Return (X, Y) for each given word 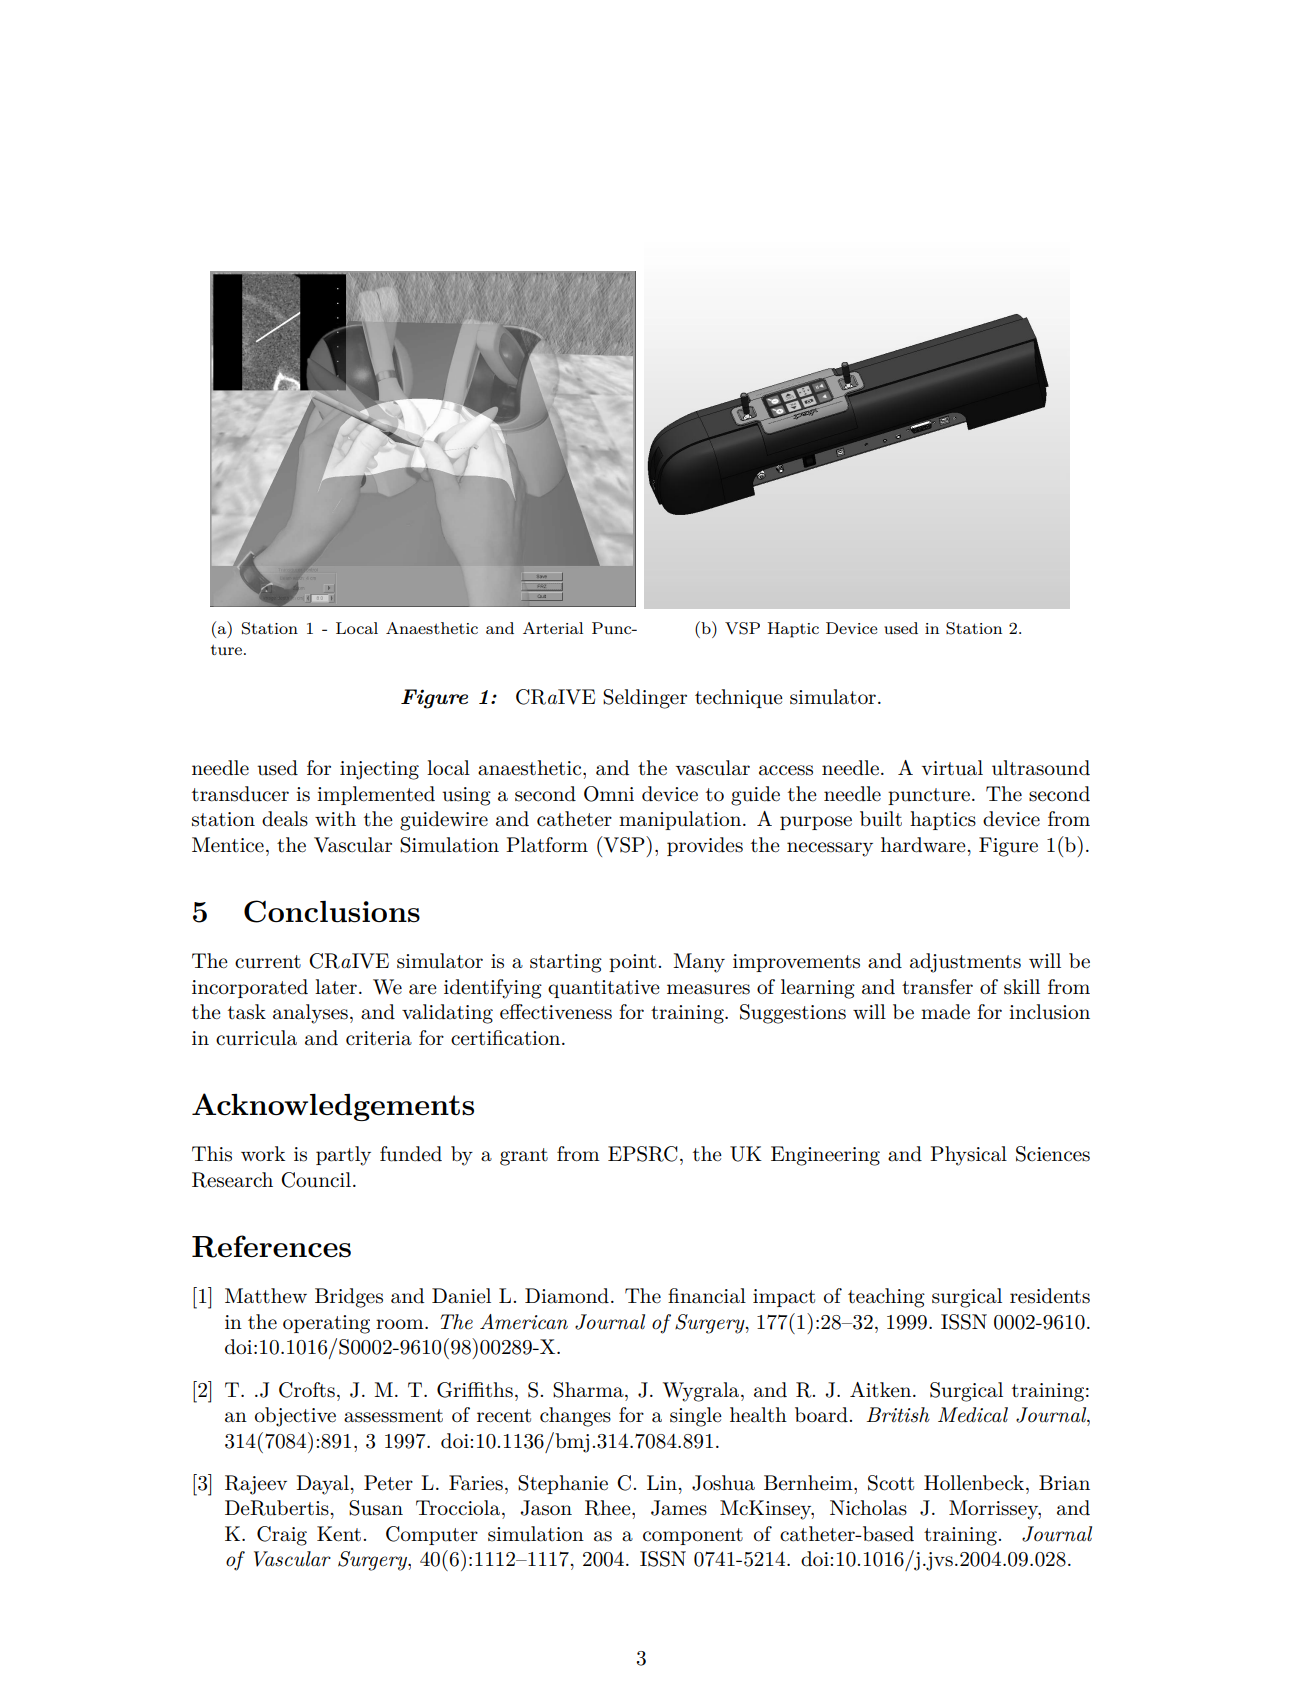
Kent (339, 1534)
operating (326, 1324)
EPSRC (643, 1154)
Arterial (553, 628)
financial (707, 1296)
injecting (379, 770)
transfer (937, 987)
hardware (923, 845)
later (336, 987)
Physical (968, 1156)
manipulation (681, 820)
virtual (952, 768)
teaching (886, 1298)
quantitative (604, 989)
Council (316, 1180)
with (335, 818)
